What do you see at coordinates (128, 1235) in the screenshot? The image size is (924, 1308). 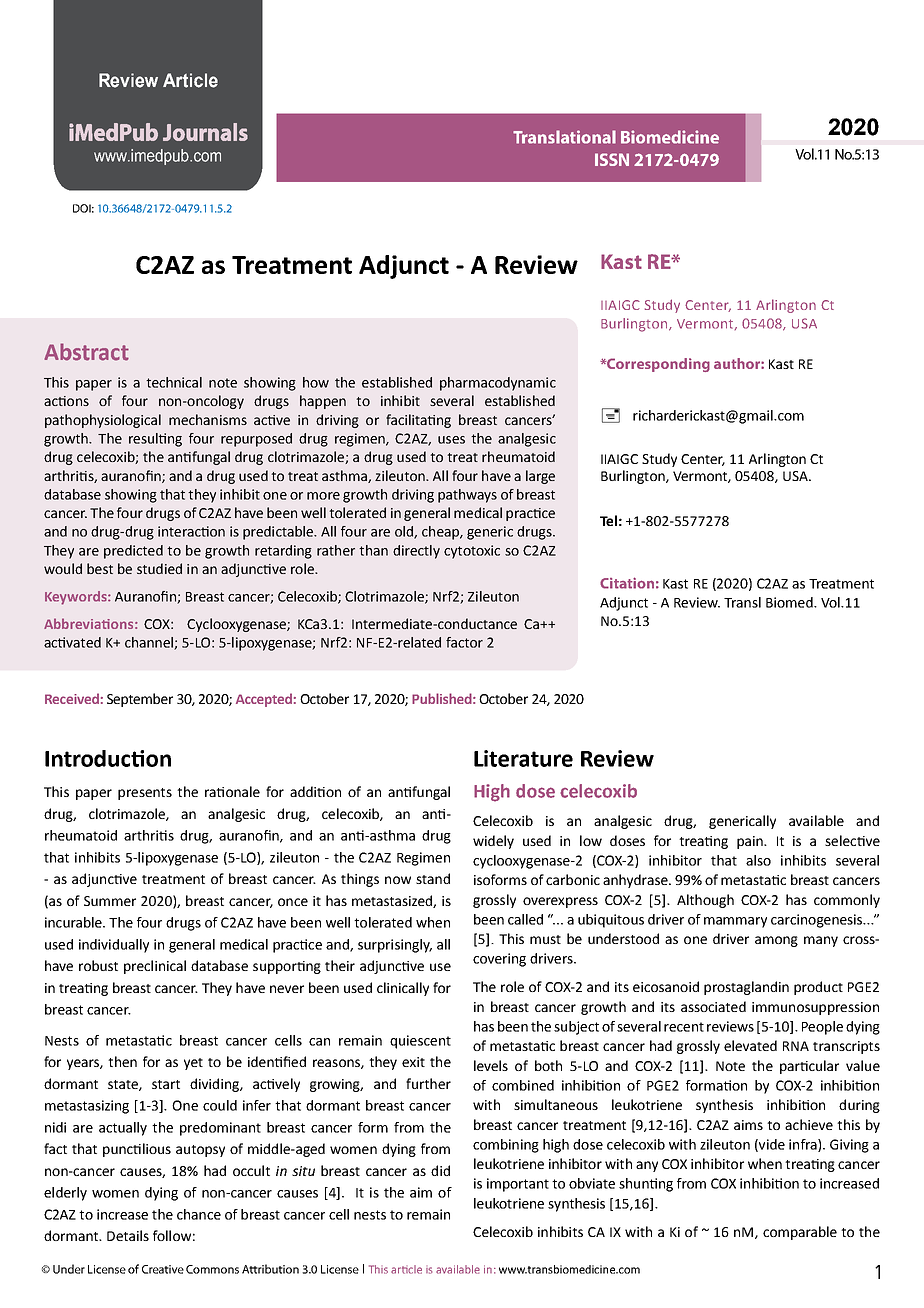 I see `Details` at bounding box center [128, 1235].
